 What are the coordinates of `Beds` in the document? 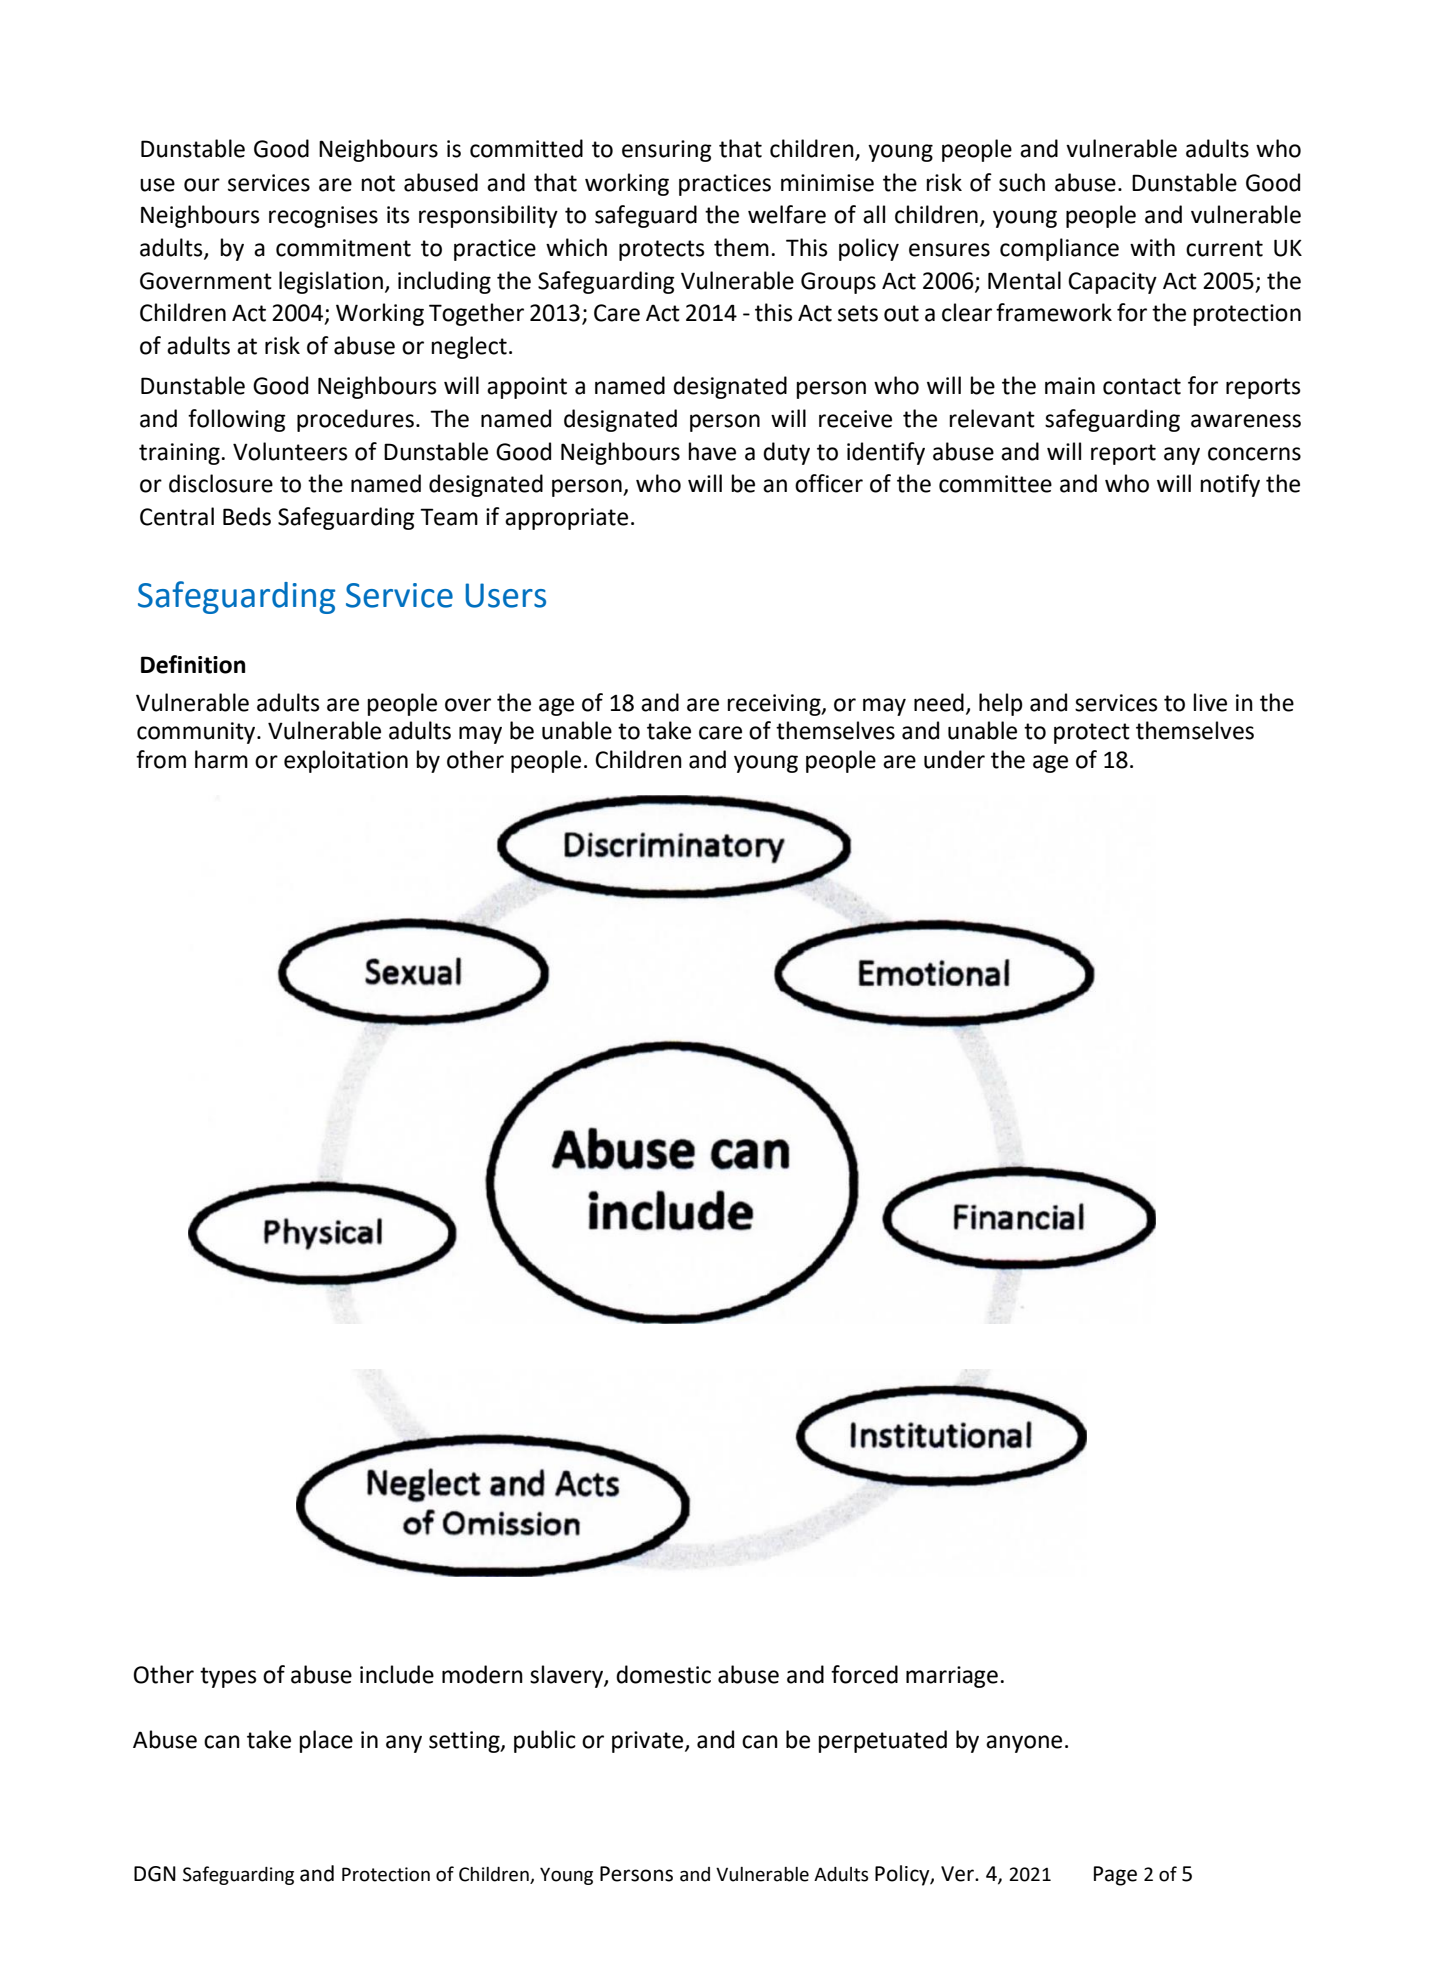 It's located at (247, 516).
